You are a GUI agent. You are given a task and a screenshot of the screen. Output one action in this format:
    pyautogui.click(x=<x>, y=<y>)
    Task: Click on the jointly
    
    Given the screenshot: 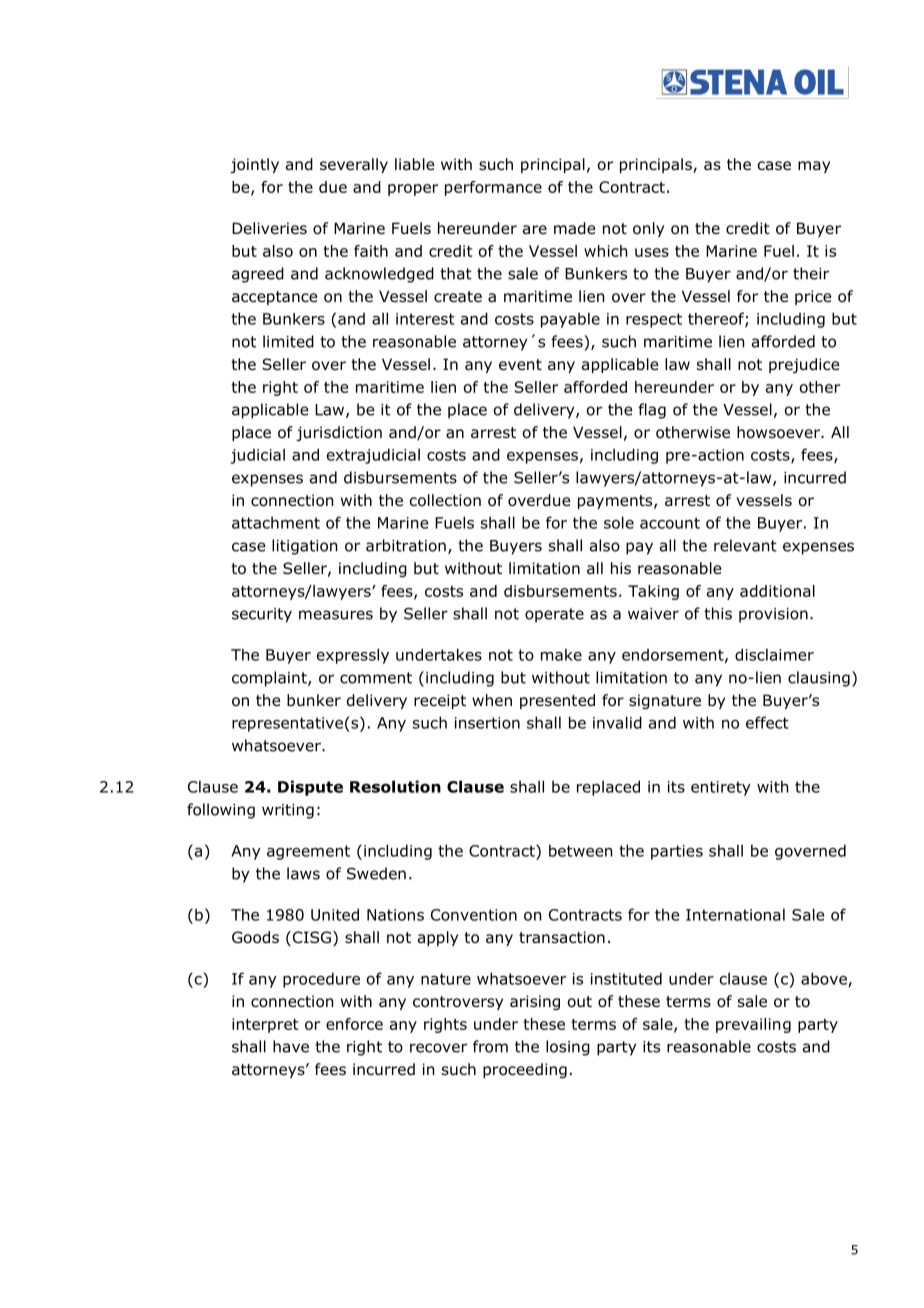 What is the action you would take?
    pyautogui.click(x=254, y=165)
